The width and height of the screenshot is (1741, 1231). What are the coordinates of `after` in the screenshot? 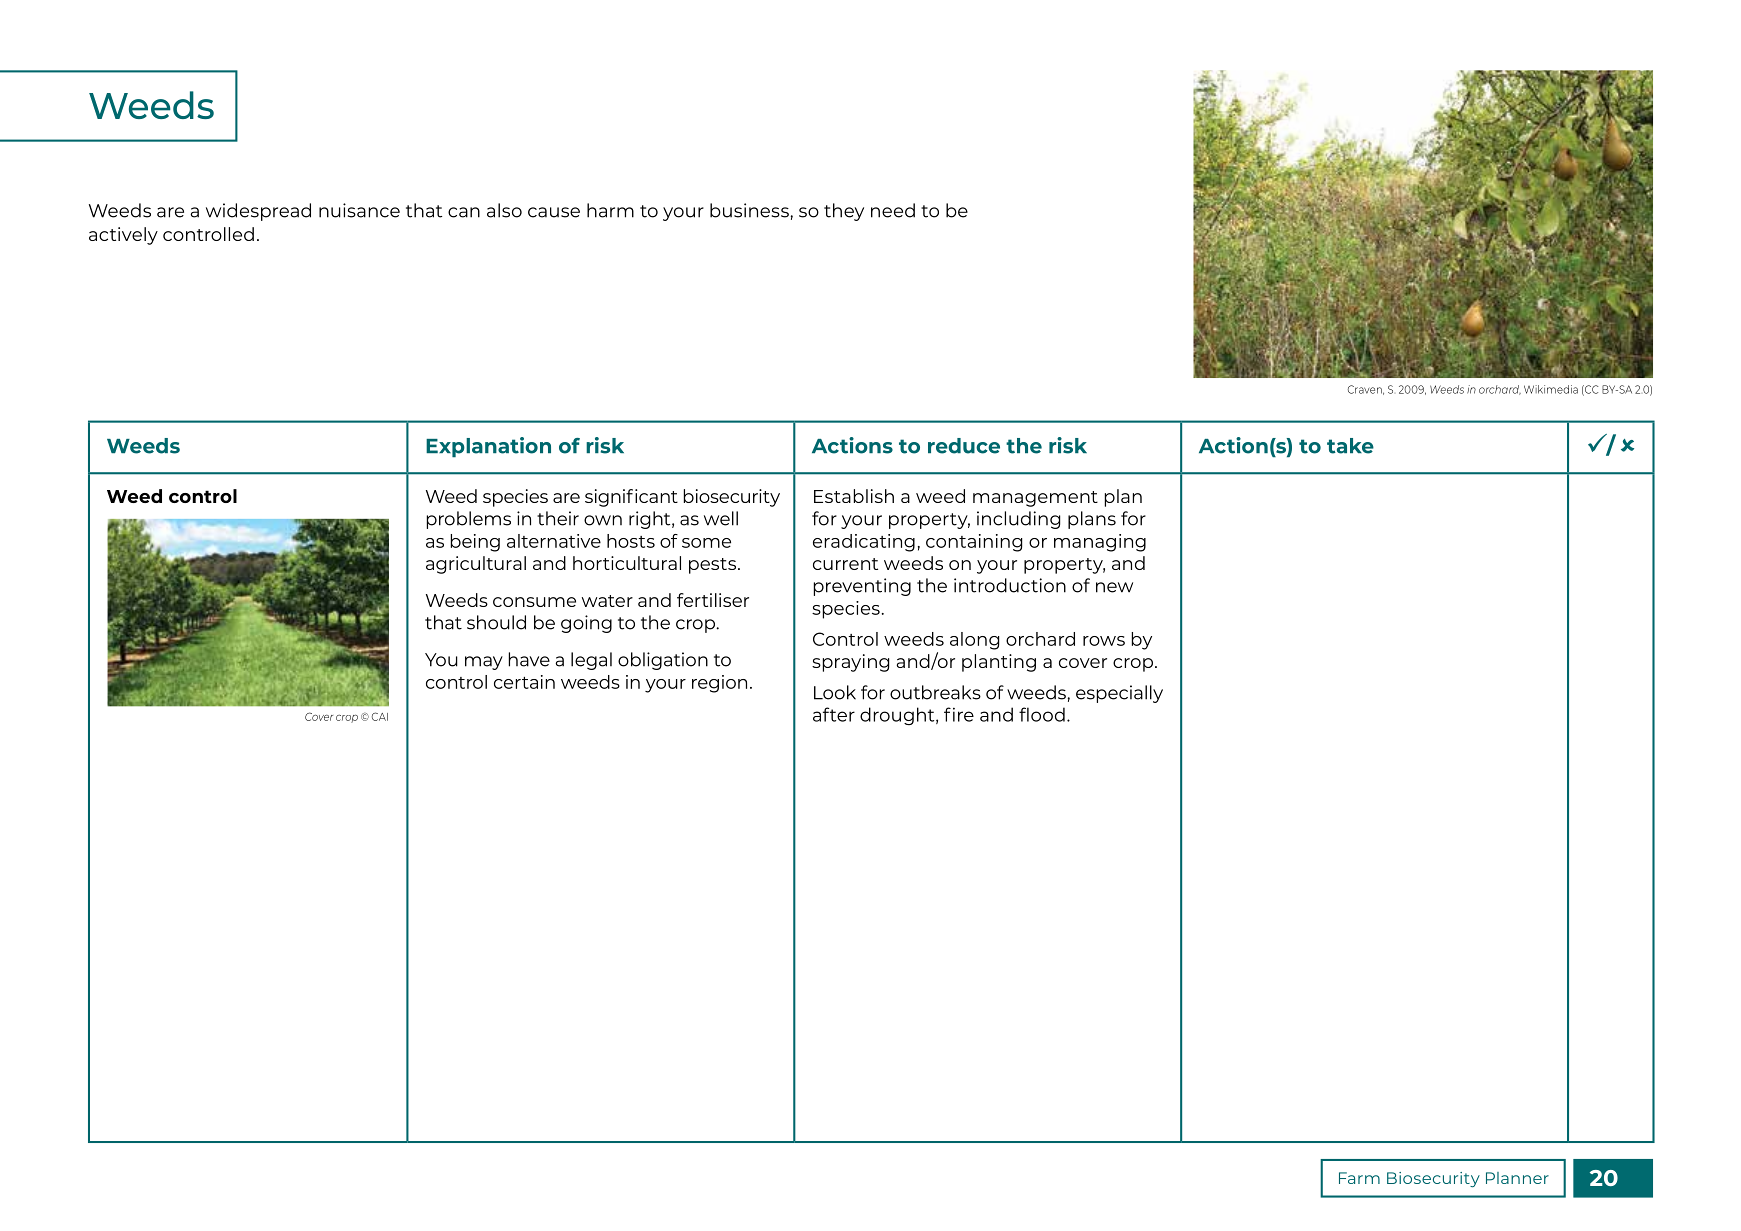 It's located at (834, 714).
